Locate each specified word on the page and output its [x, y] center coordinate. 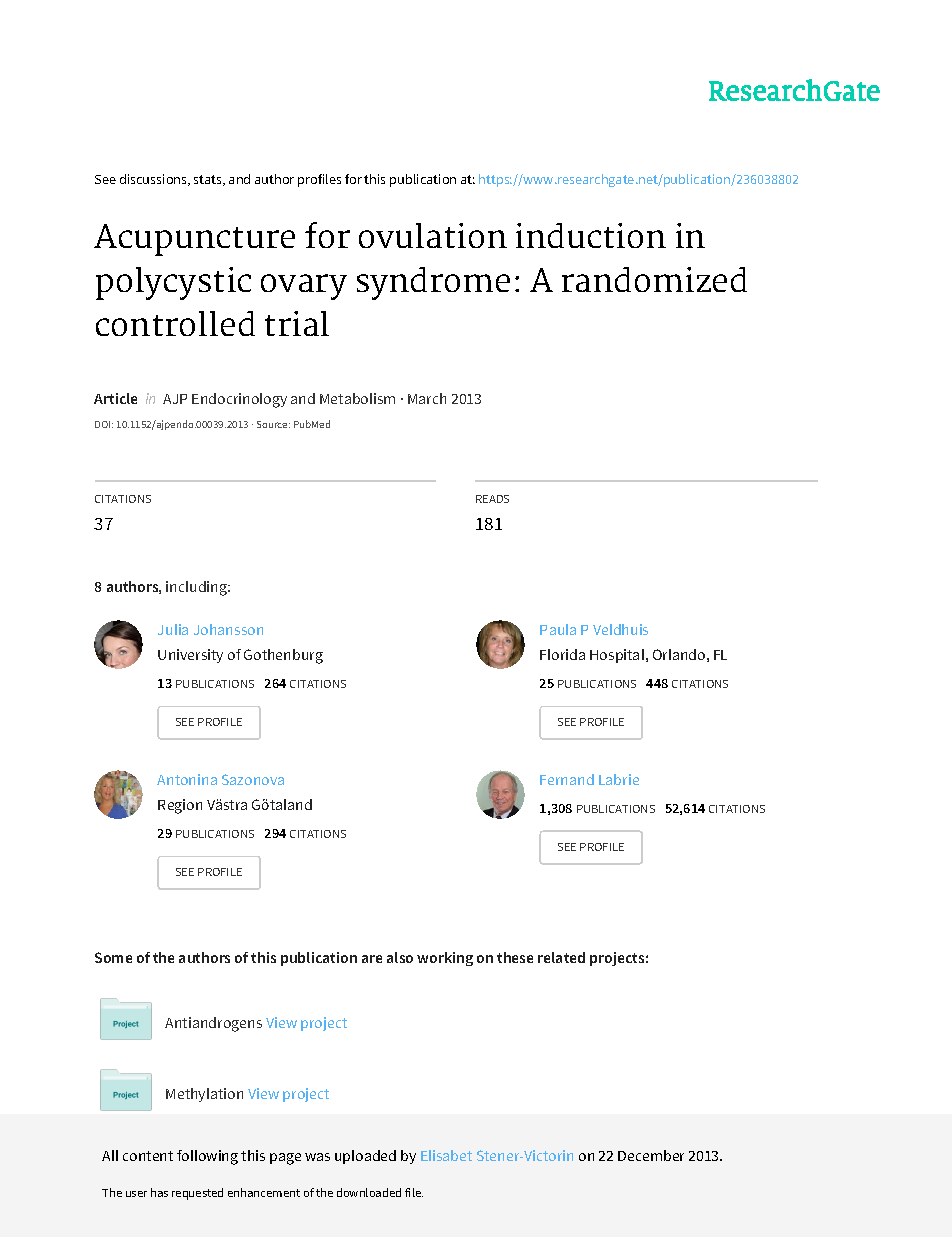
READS [492, 499]
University [190, 656]
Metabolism [357, 398]
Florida [562, 654]
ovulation [433, 235]
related [561, 957]
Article [115, 398]
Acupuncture [194, 240]
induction [591, 235]
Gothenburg [283, 656]
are [372, 959]
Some [113, 957]
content [148, 1156]
